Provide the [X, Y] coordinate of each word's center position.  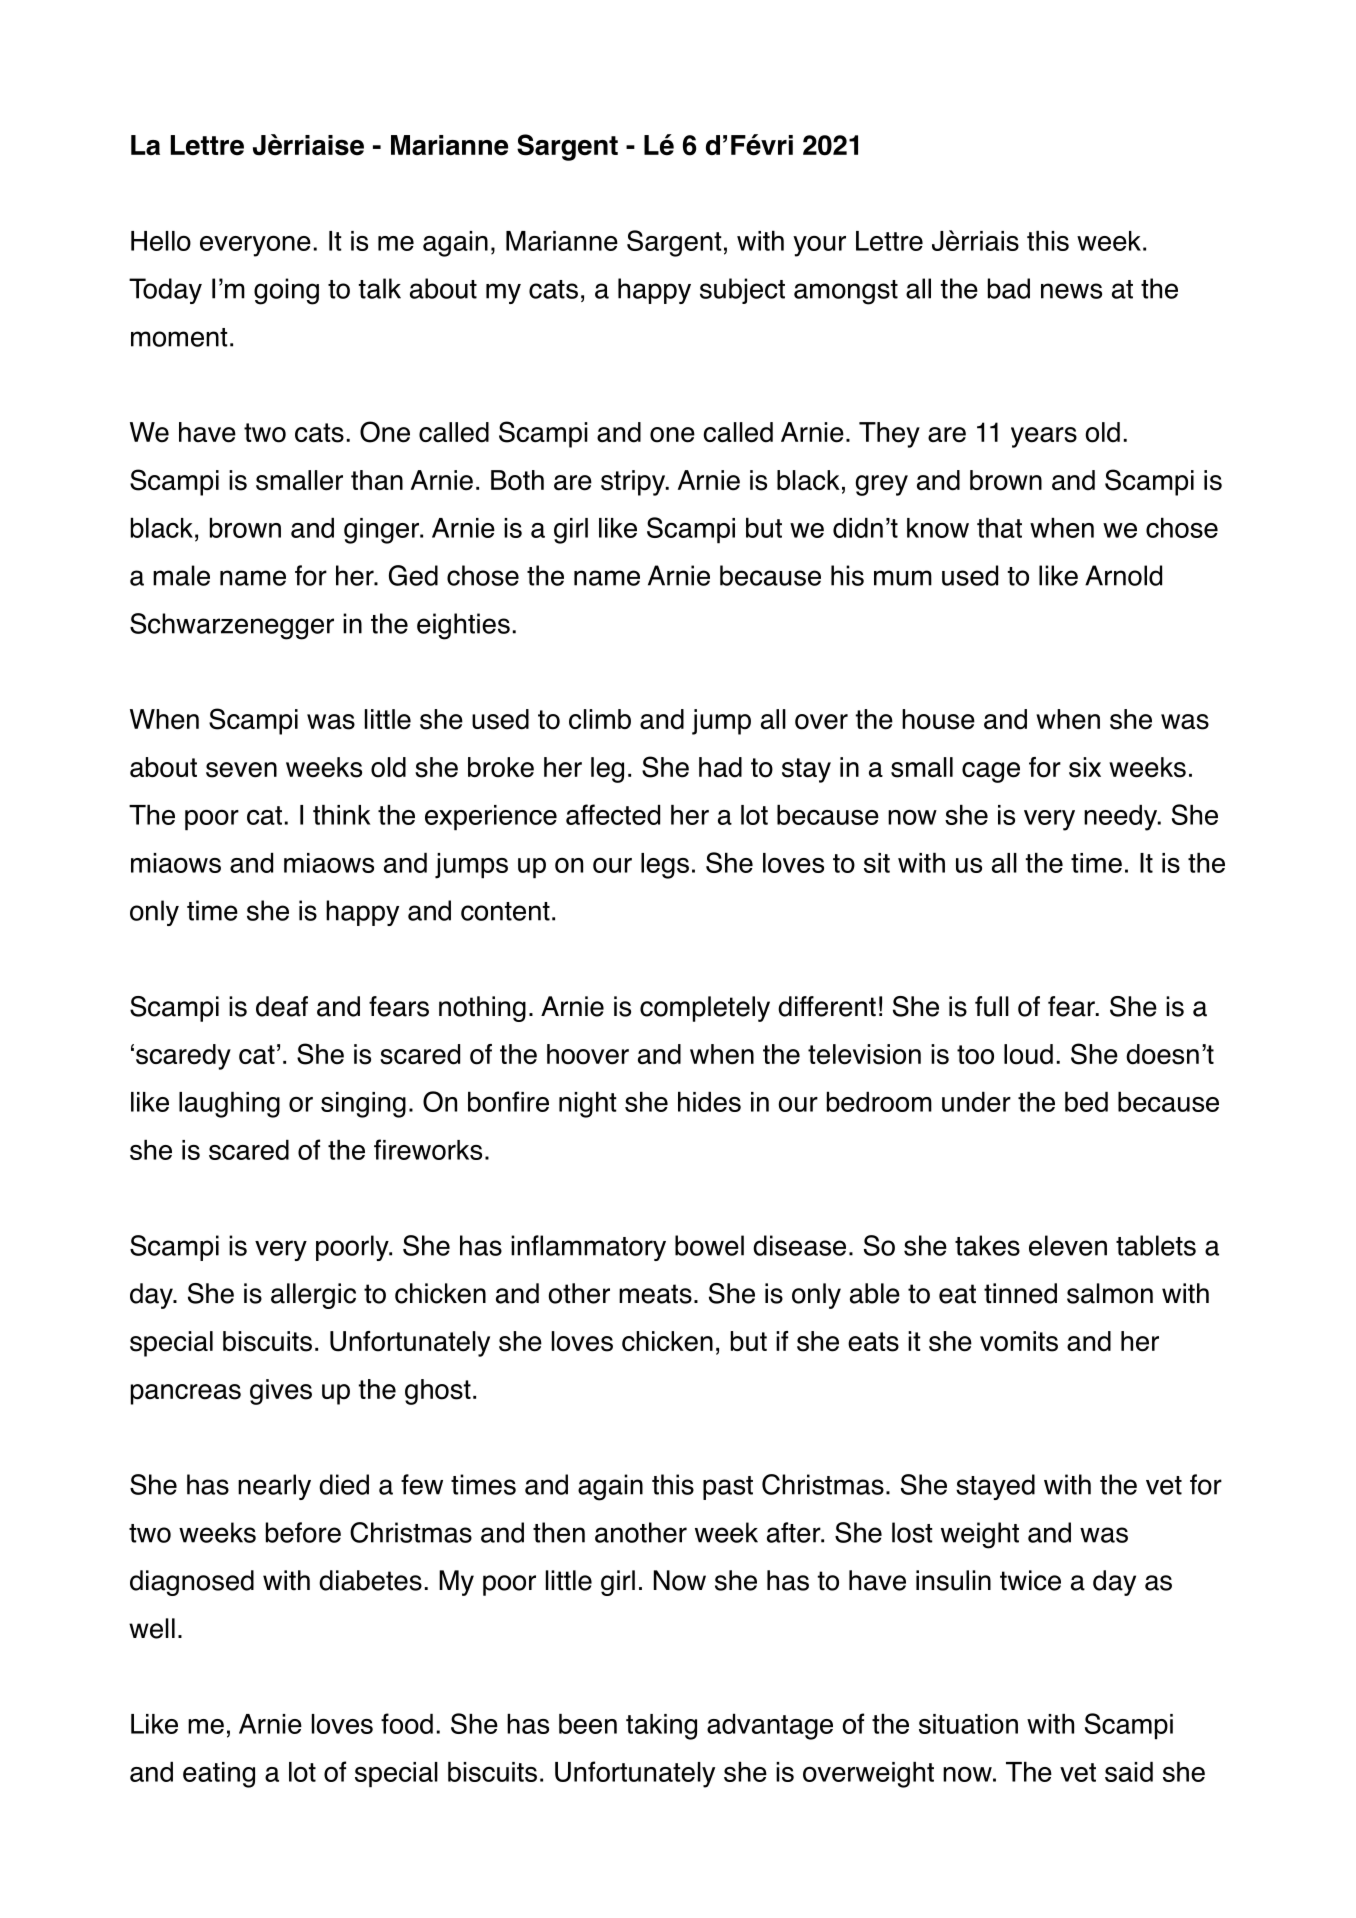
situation [968, 1724]
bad [1009, 288]
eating [219, 1775]
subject [742, 291]
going [286, 291]
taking [661, 1727]
